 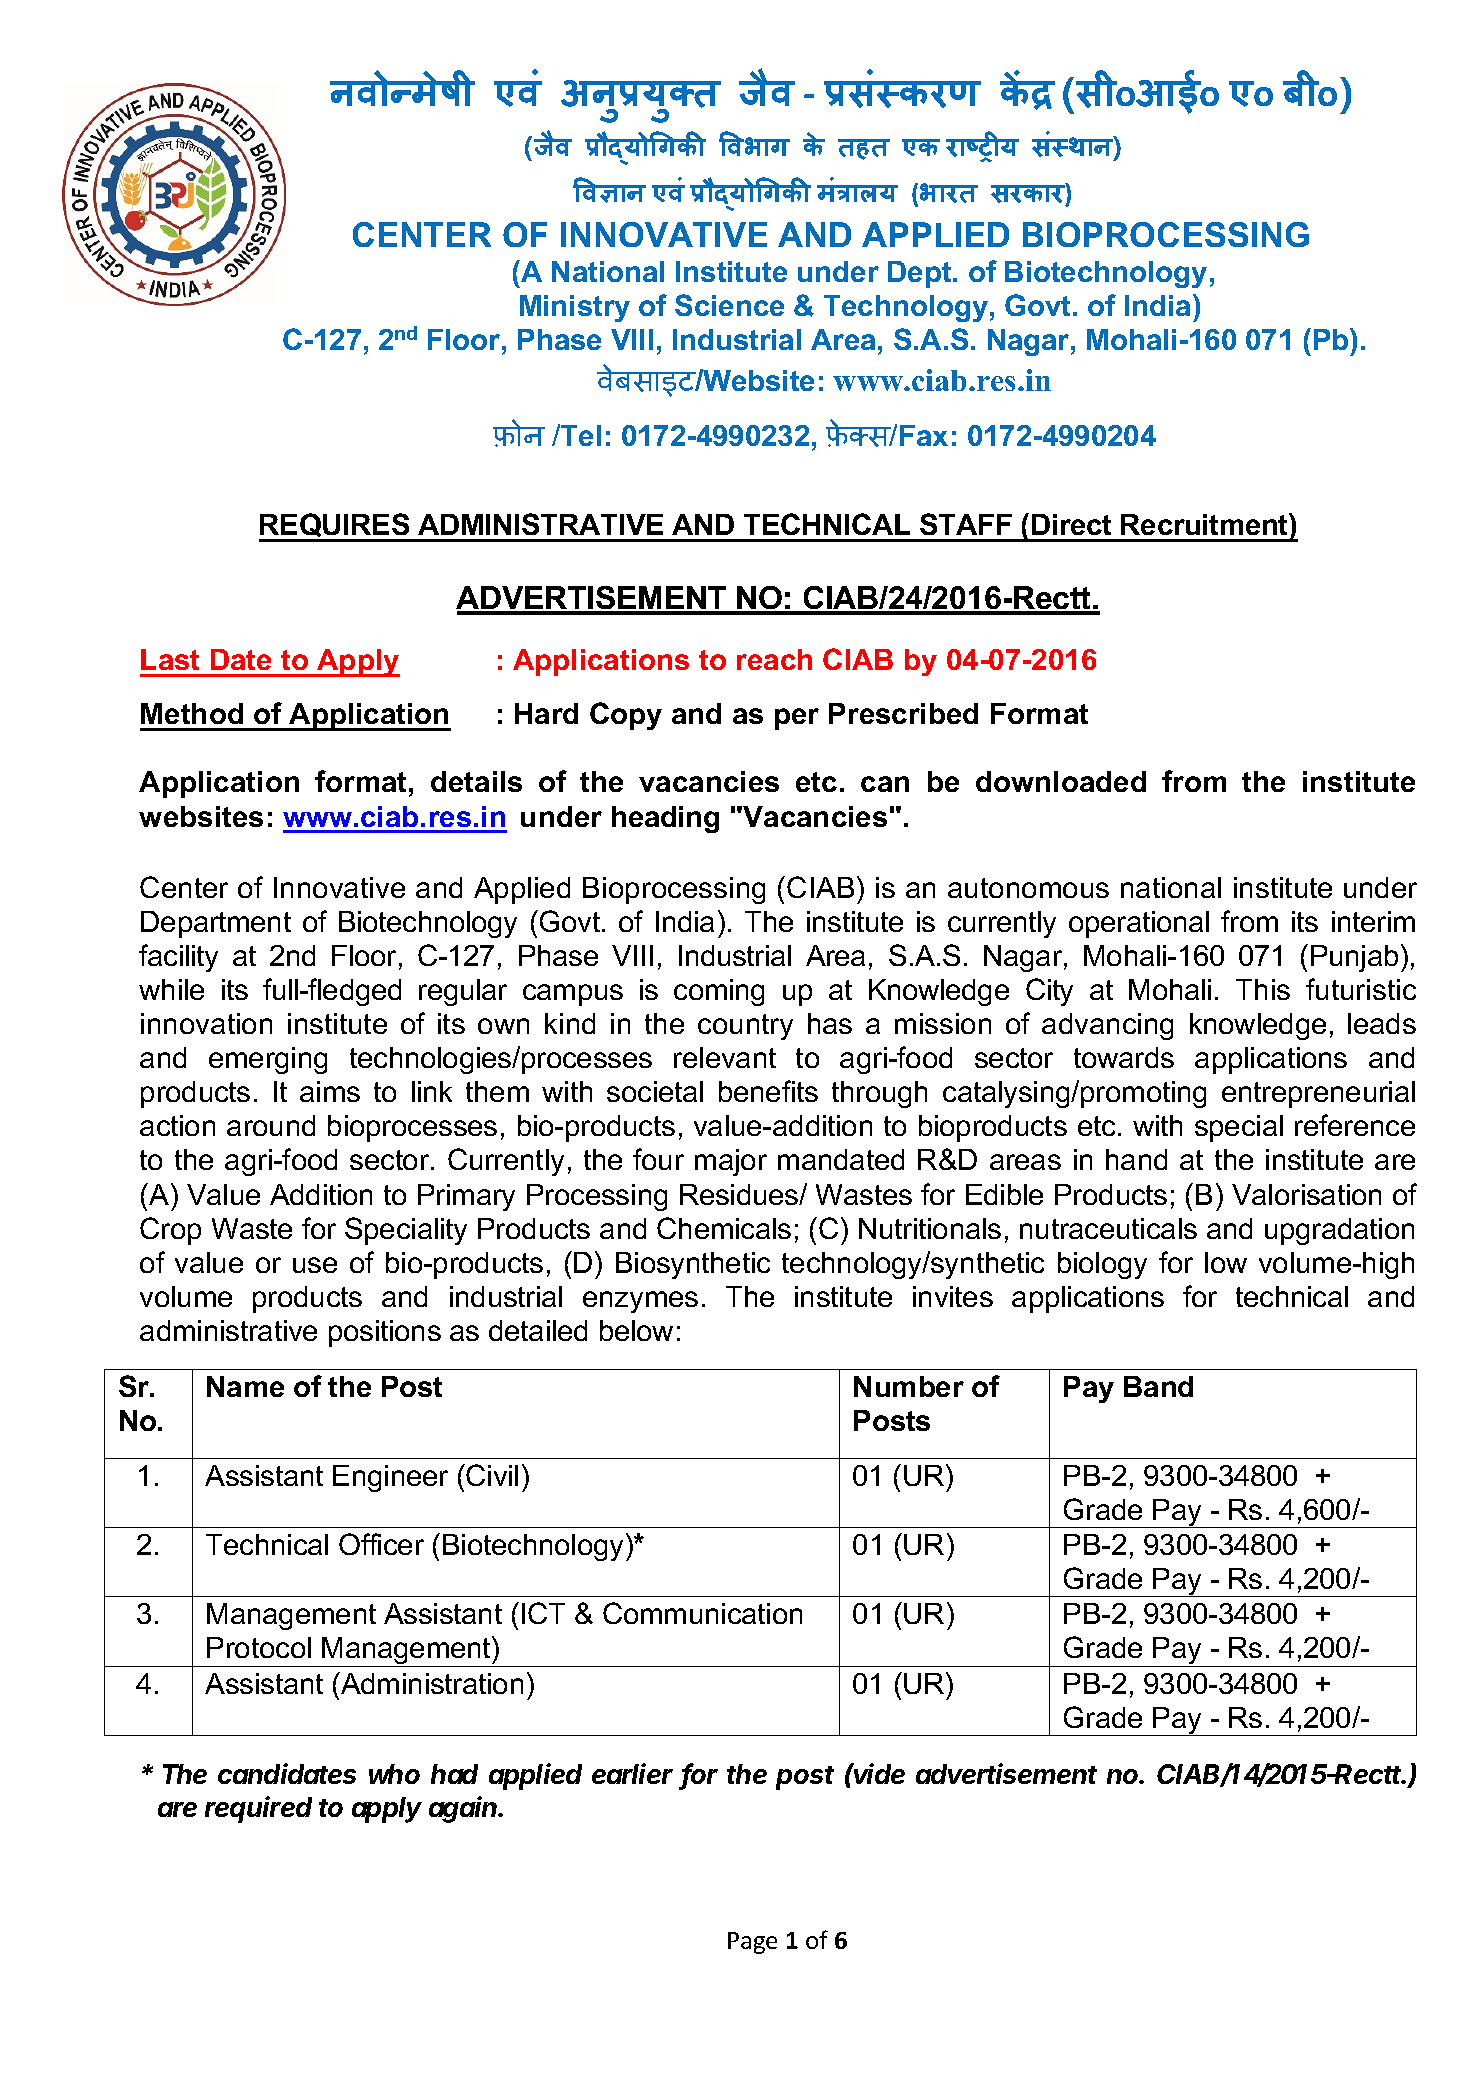 I want to click on Science, so click(x=729, y=305).
